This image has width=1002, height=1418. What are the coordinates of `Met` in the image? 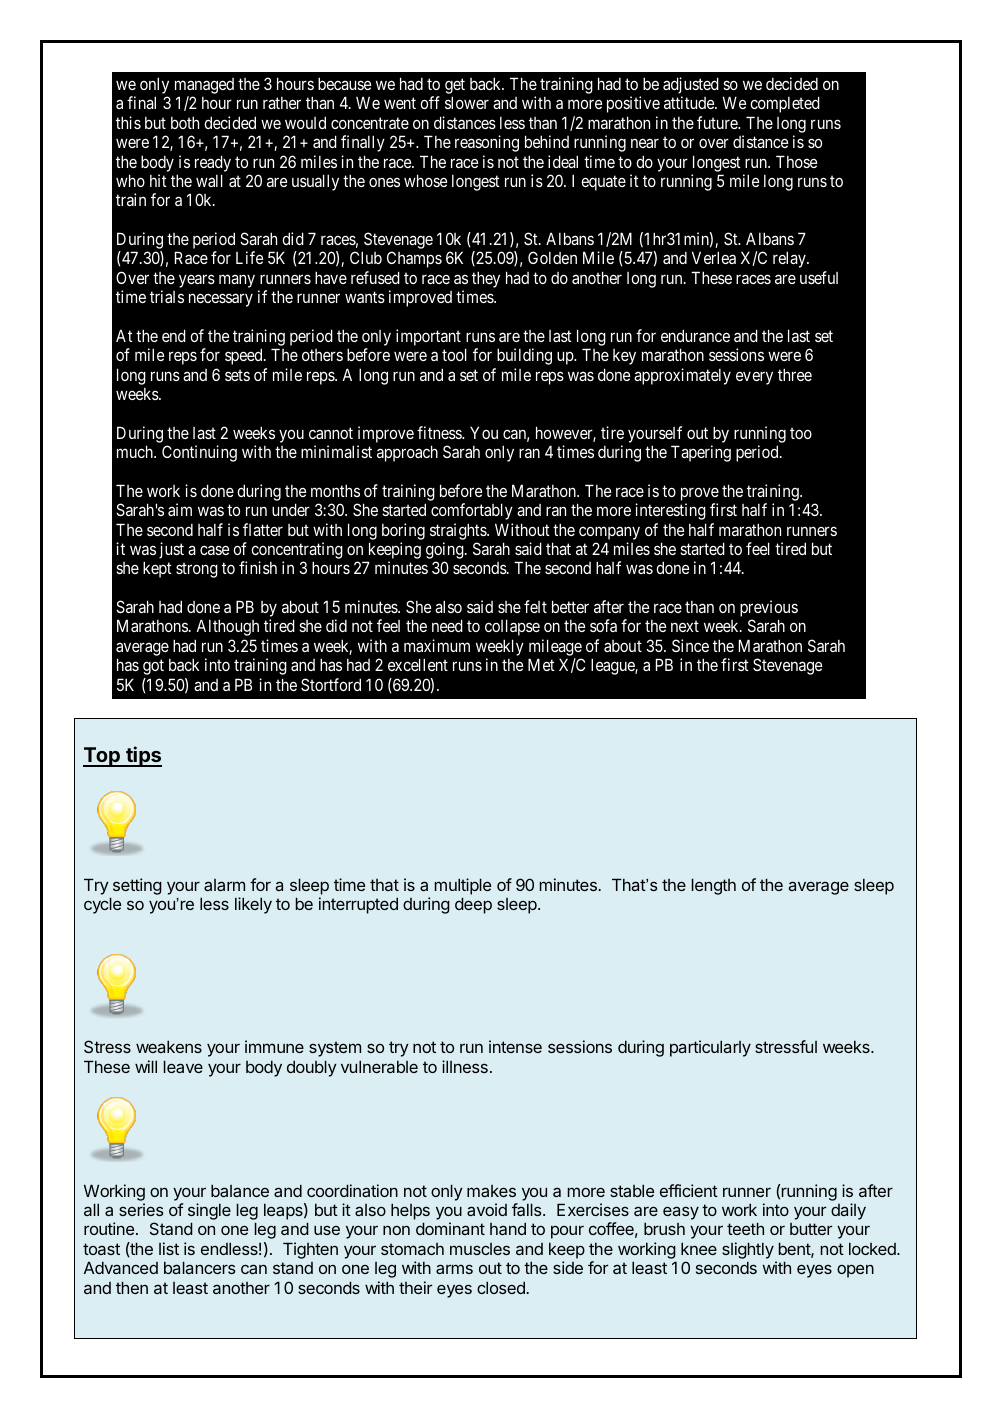 It's located at (541, 664).
